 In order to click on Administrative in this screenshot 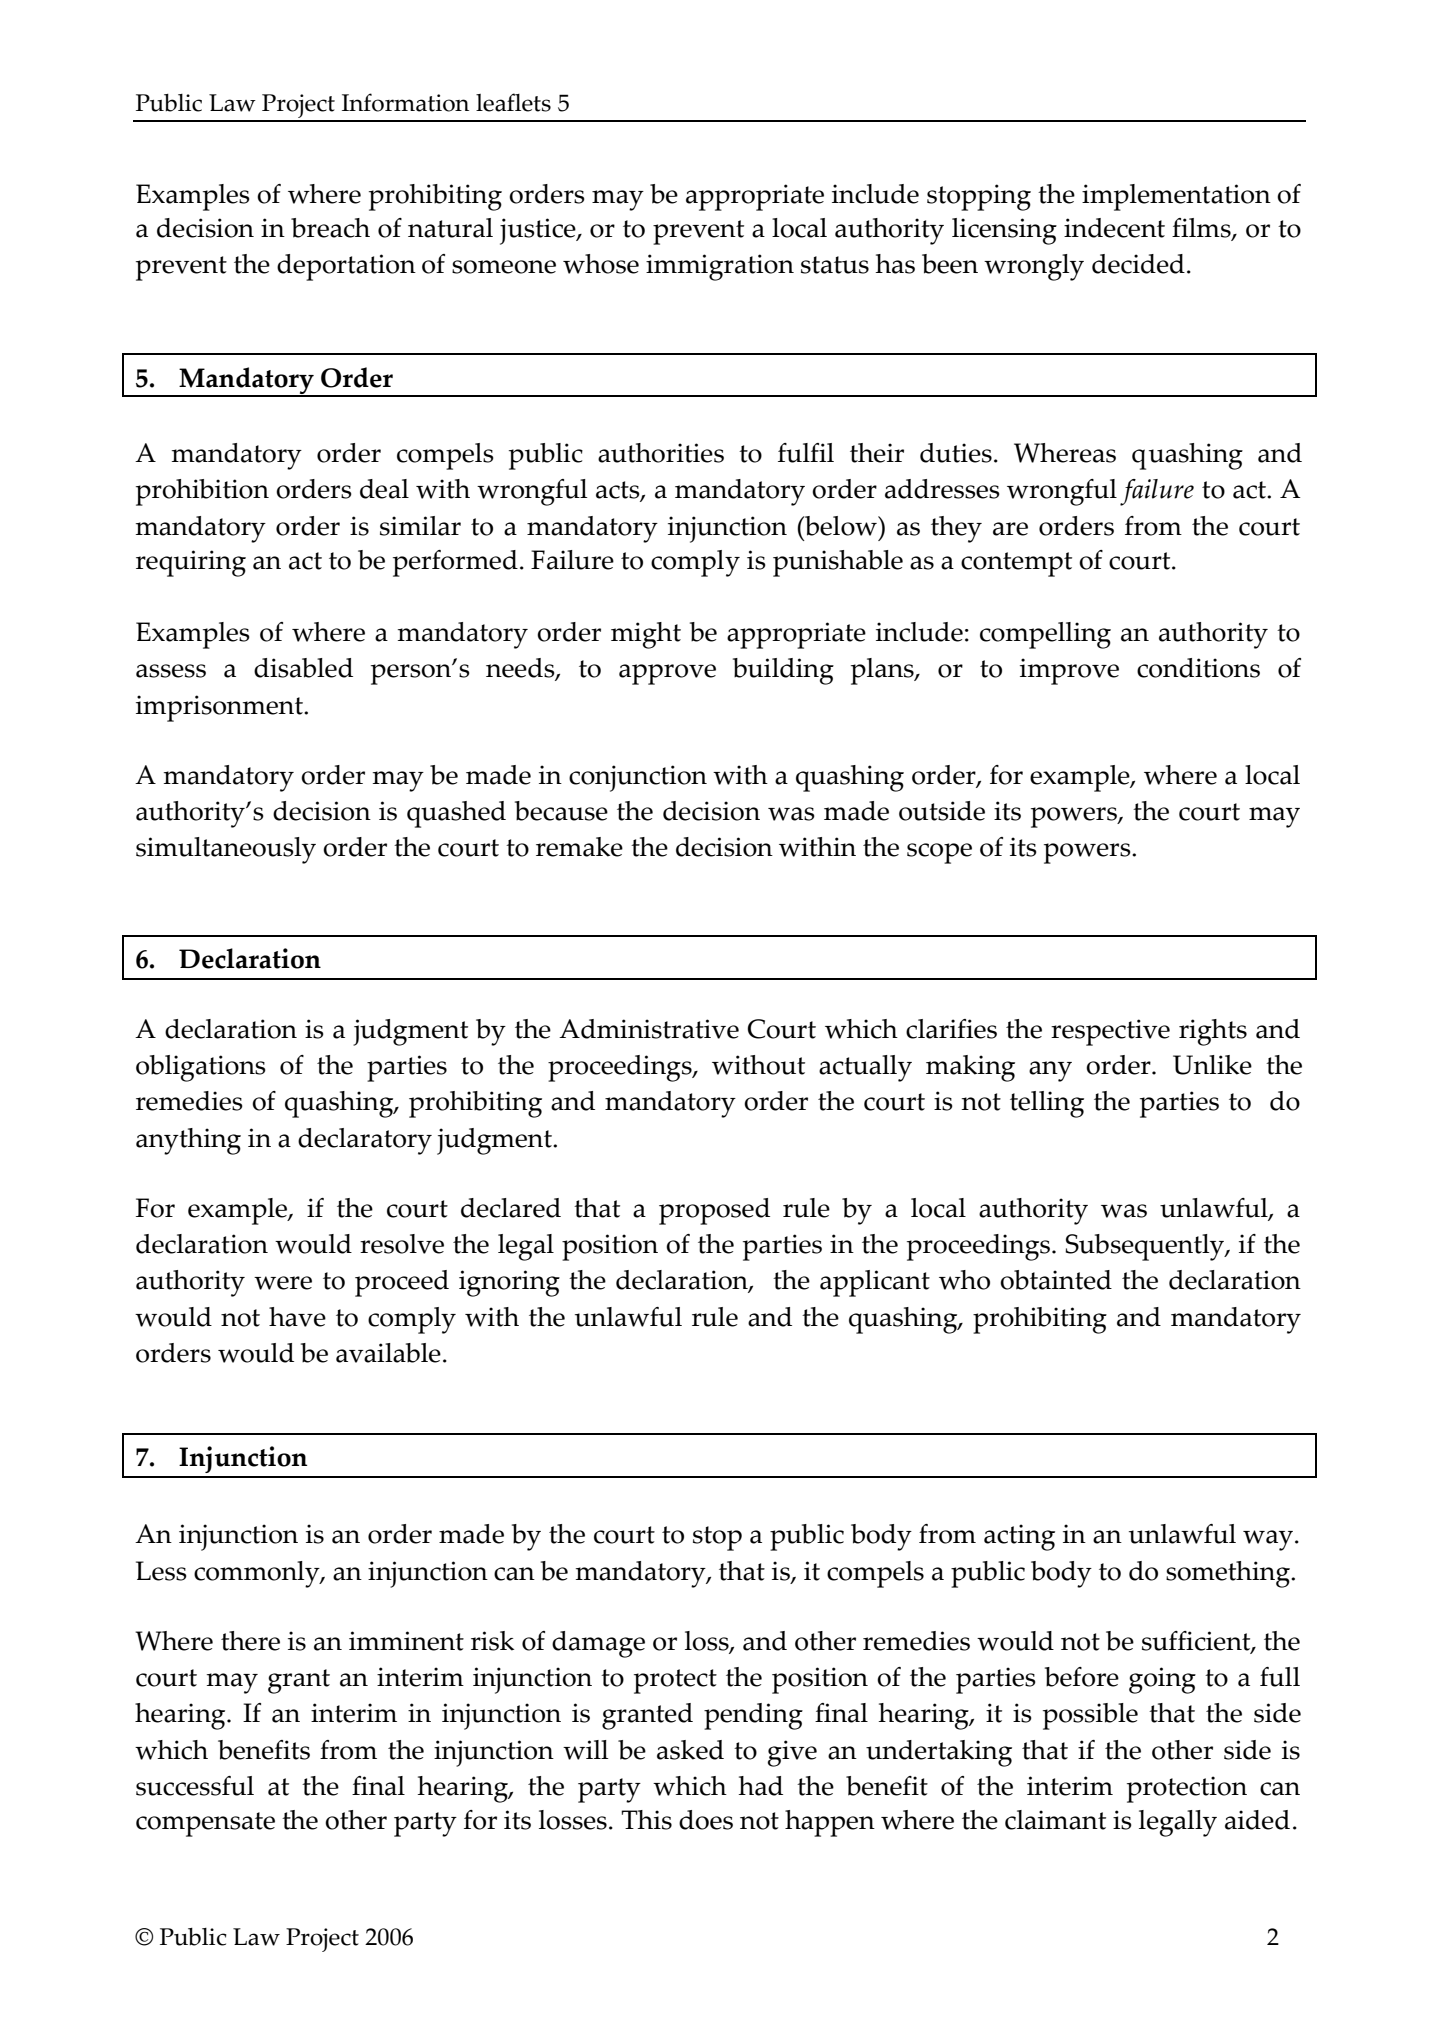, I will do `click(649, 1029)`.
